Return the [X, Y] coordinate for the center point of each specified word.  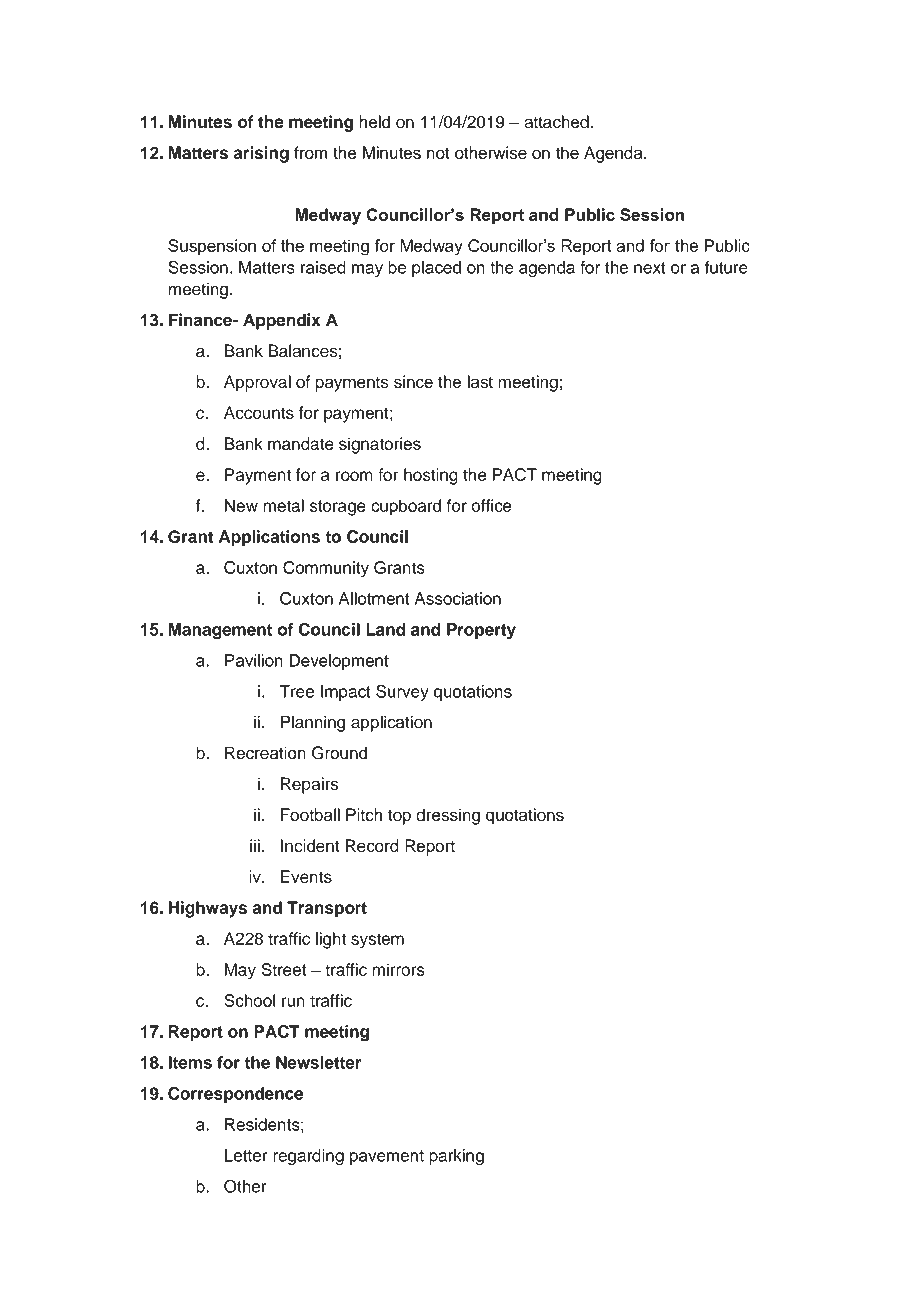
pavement [387, 1157]
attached [556, 122]
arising [261, 154]
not [438, 153]
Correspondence [235, 1095]
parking [456, 1157]
